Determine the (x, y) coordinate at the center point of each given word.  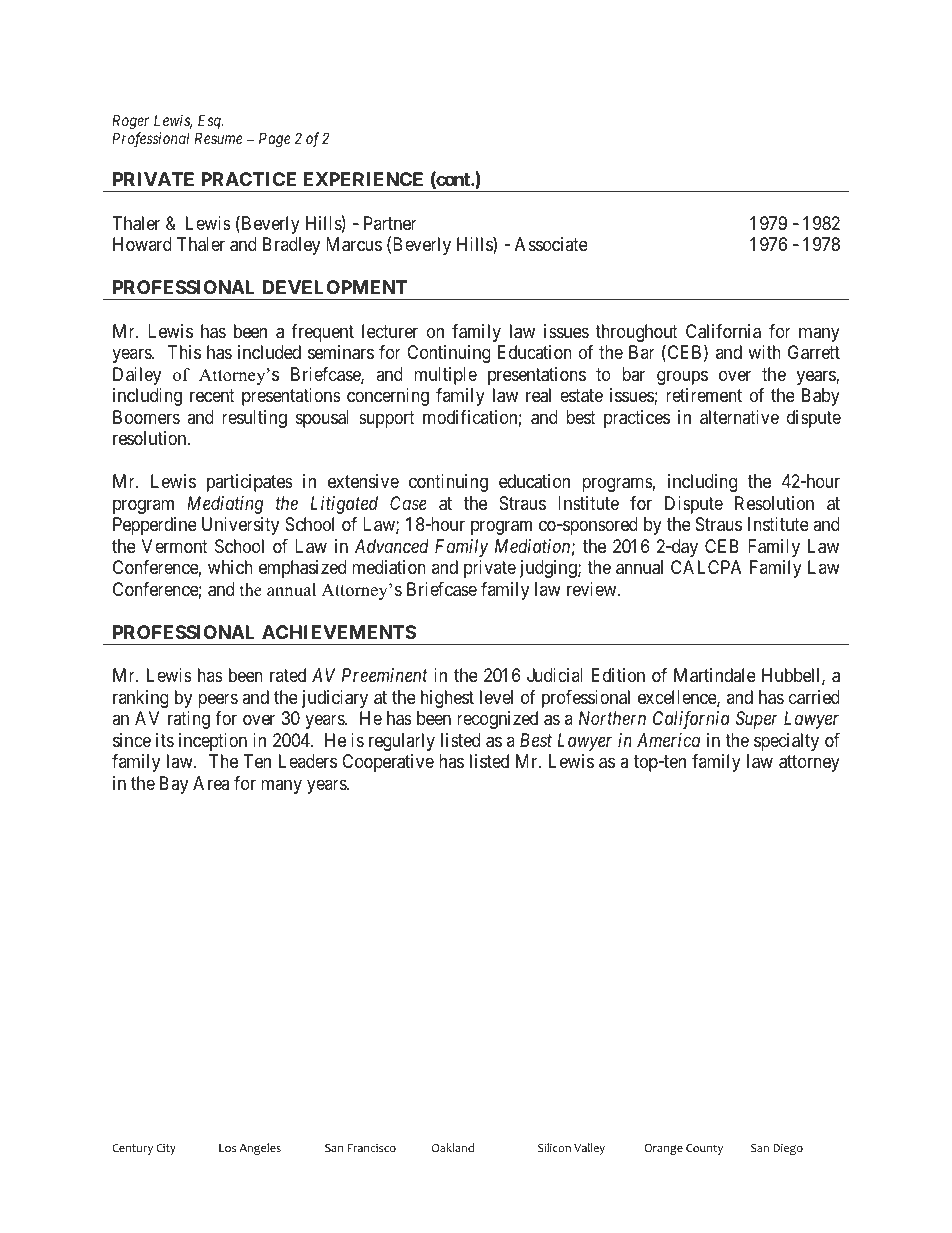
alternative (739, 417)
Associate (551, 244)
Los (227, 1148)
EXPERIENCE (363, 179)
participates (250, 483)
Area (211, 783)
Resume (219, 138)
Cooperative (388, 763)
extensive (363, 481)
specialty (786, 742)
